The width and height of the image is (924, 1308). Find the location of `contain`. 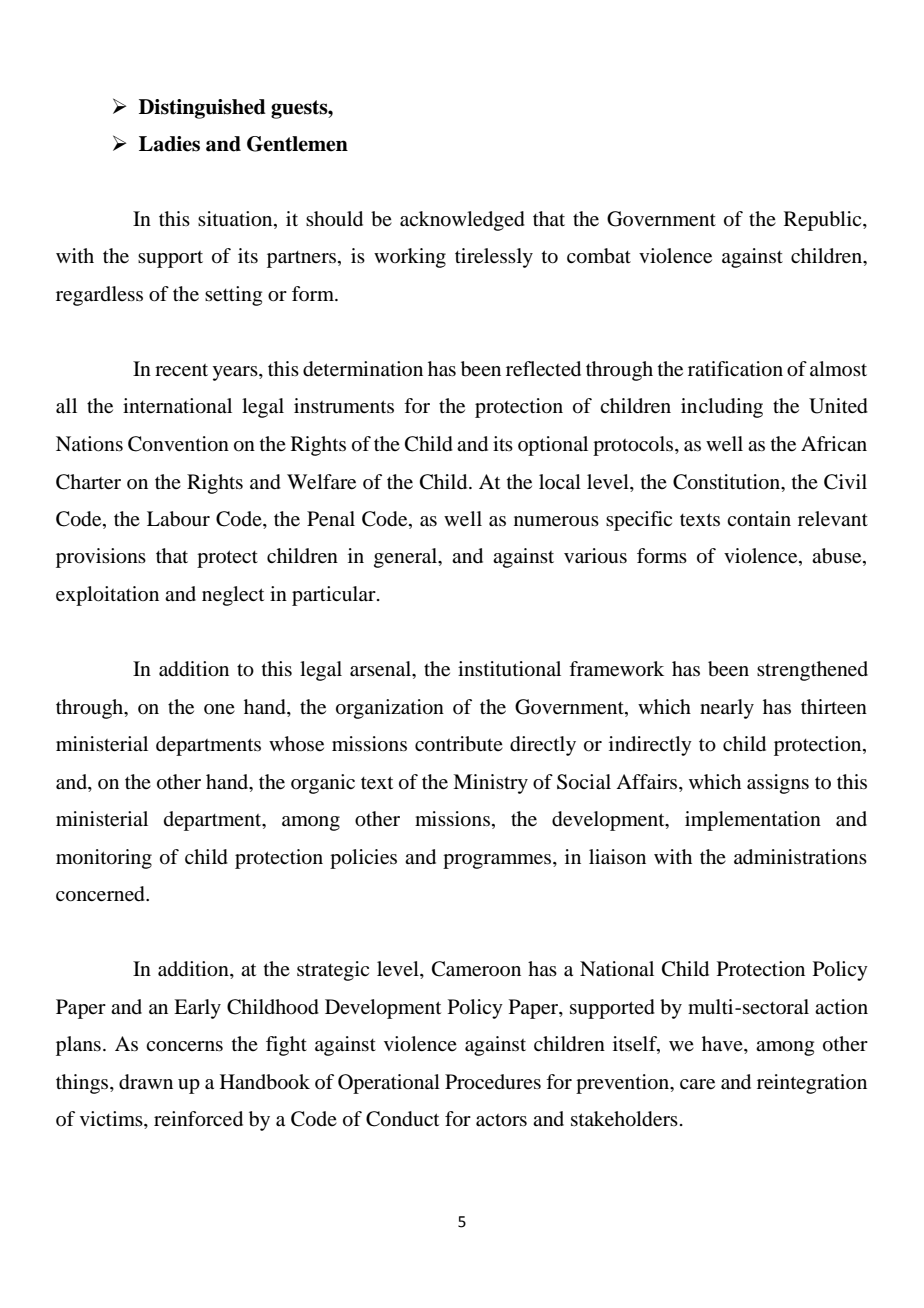

contain is located at coordinates (759, 519).
